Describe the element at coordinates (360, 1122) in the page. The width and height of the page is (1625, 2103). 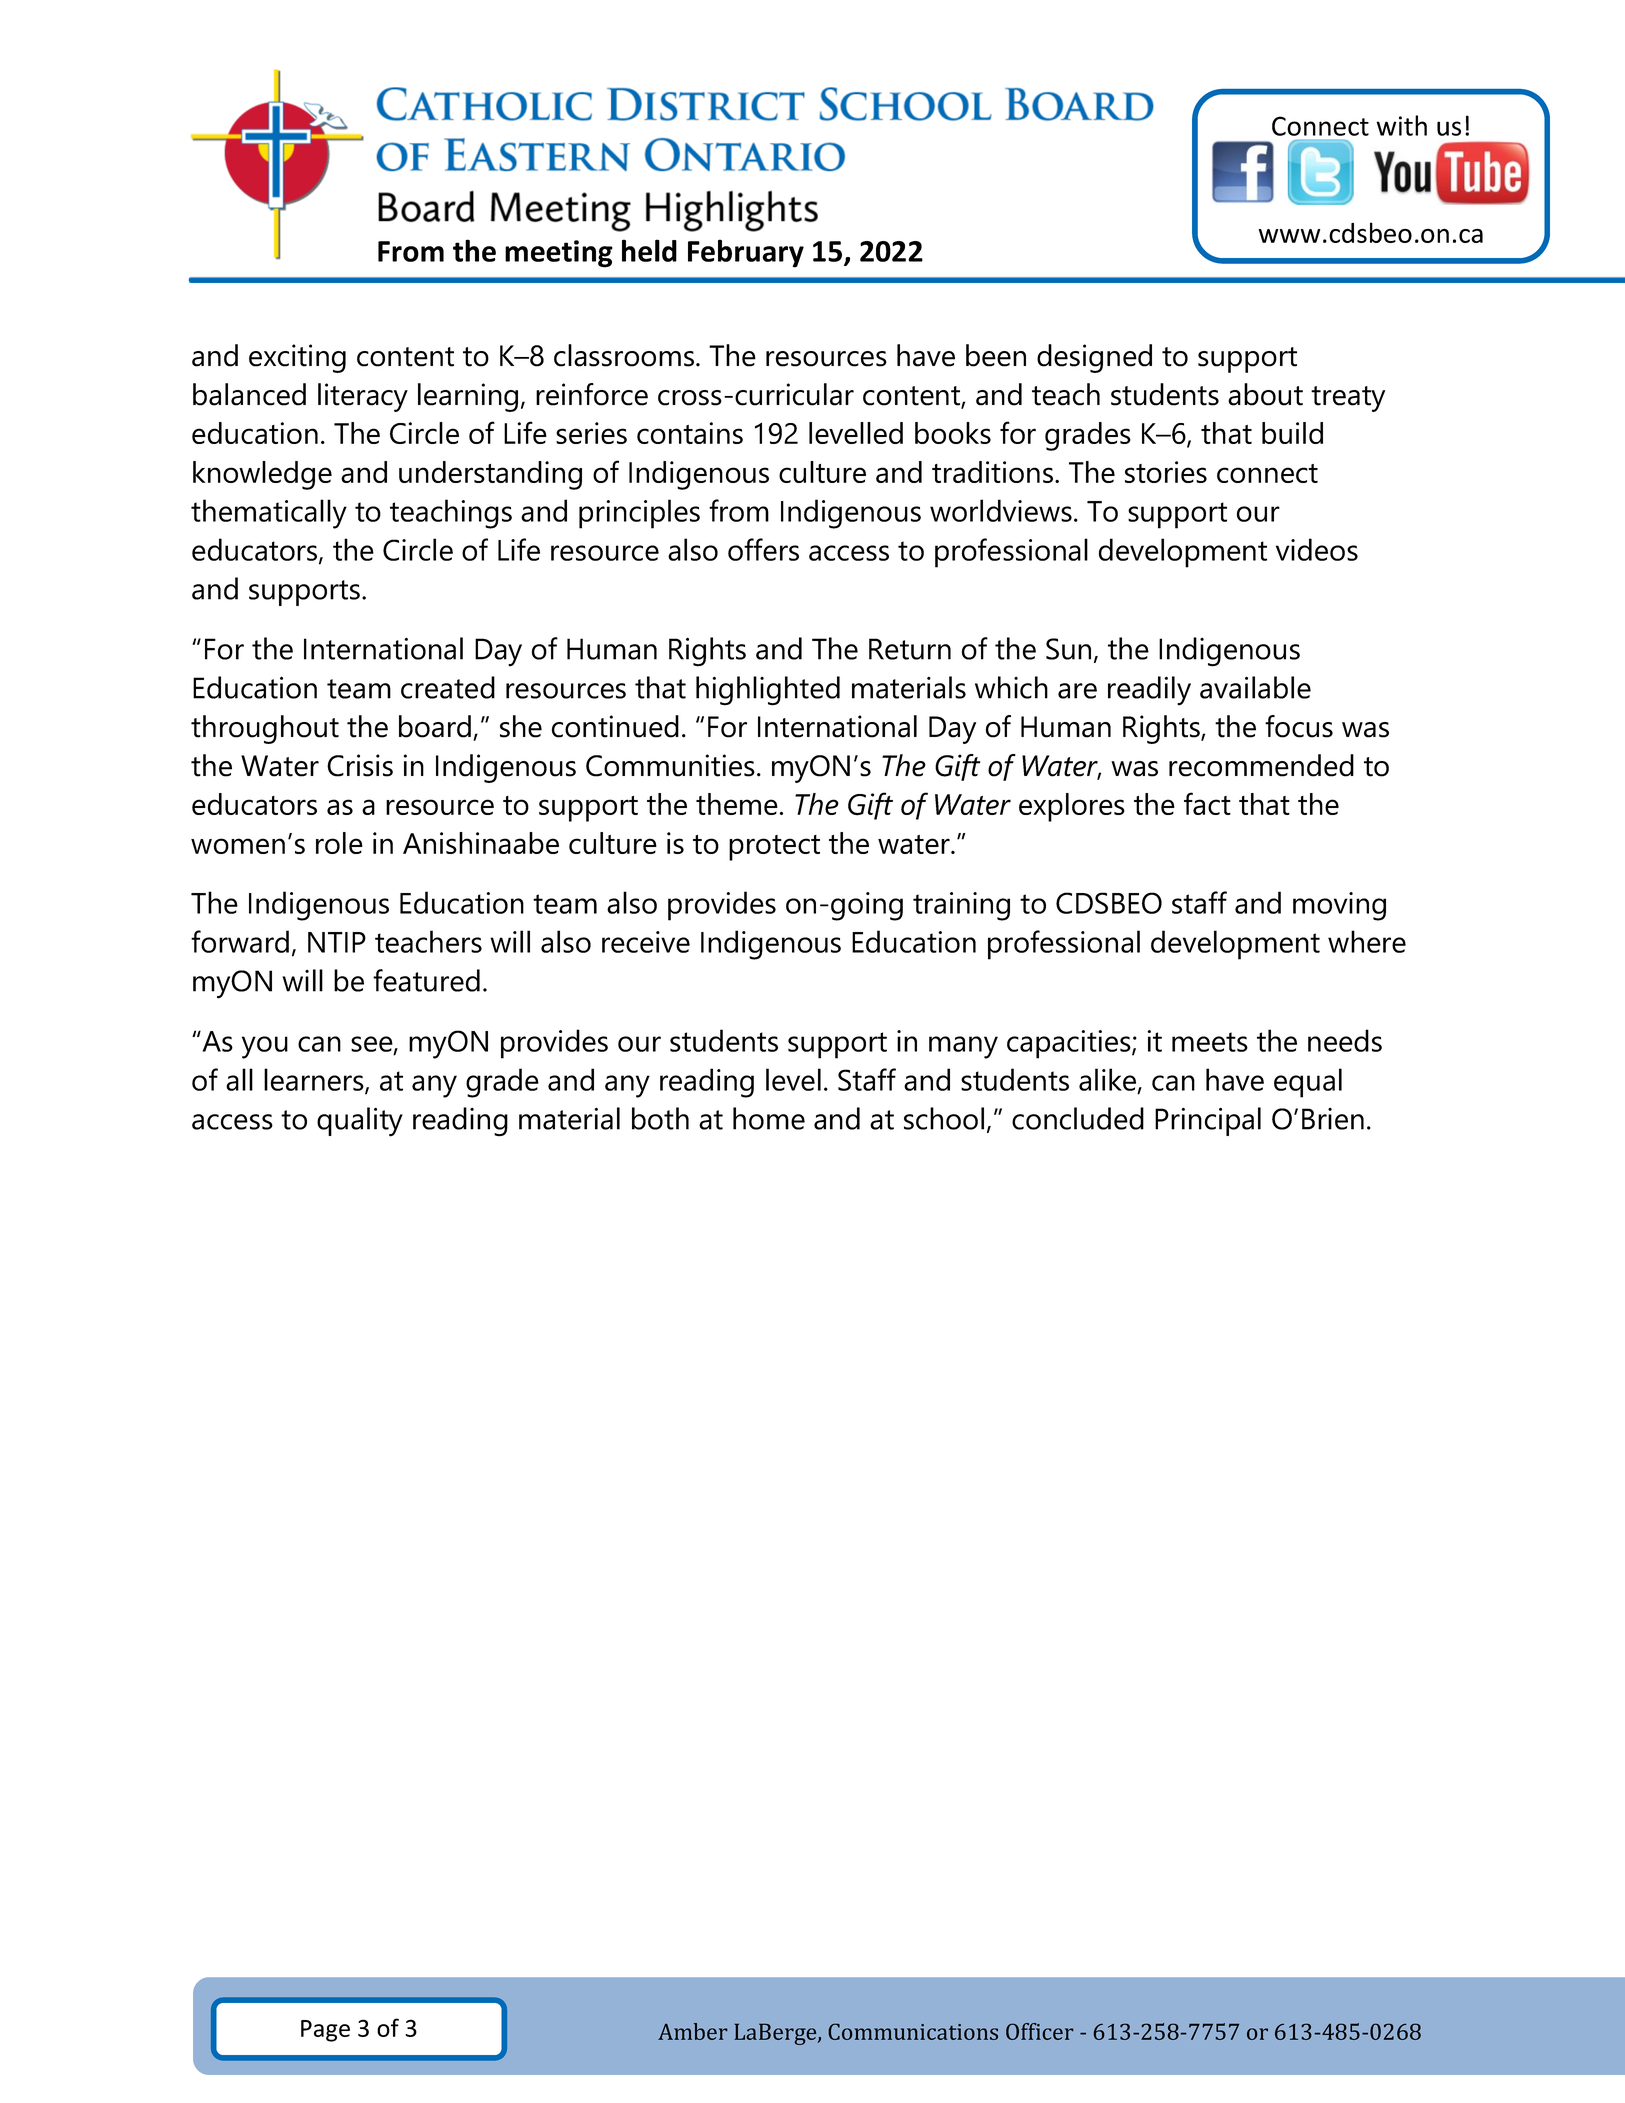
I see `quality` at that location.
